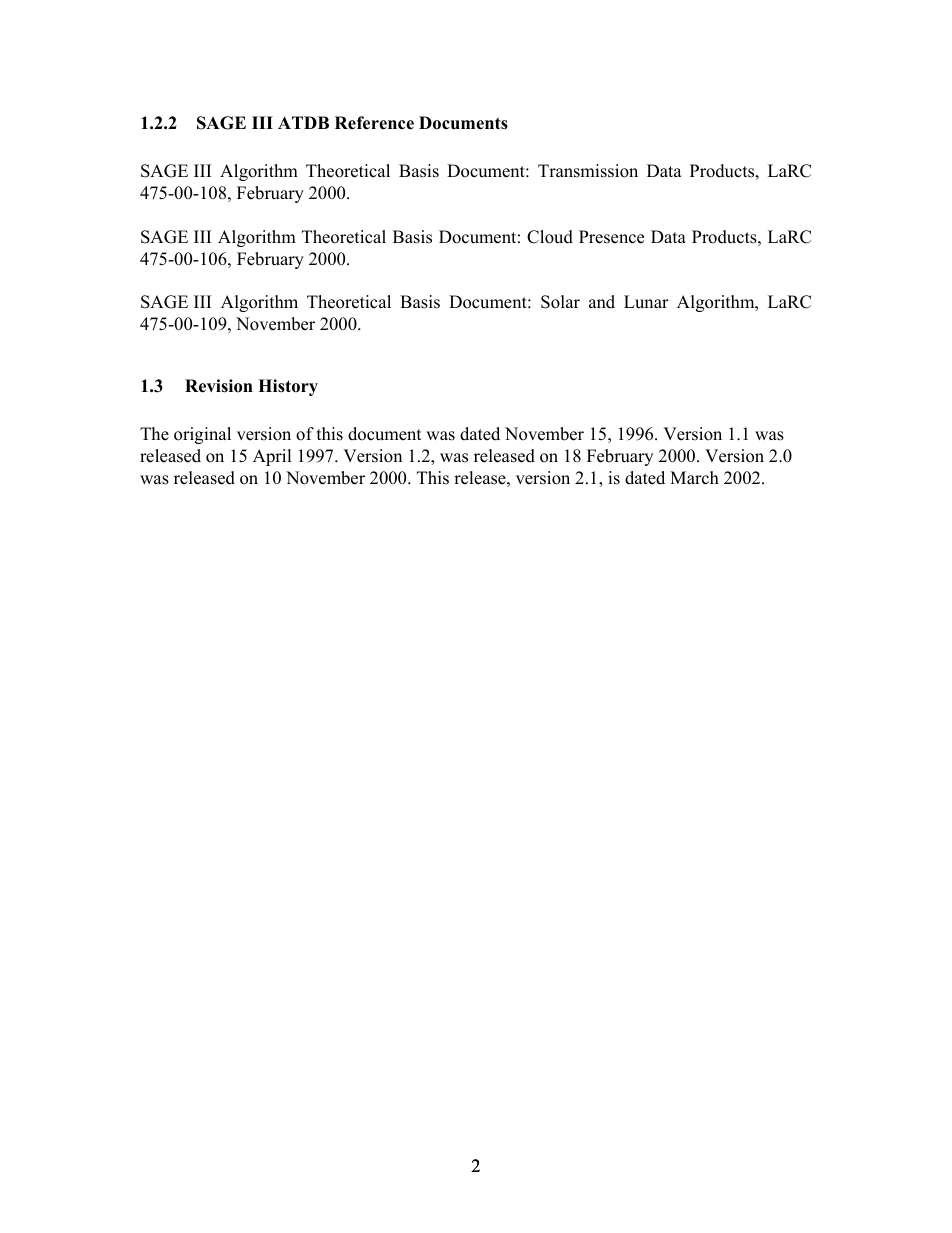 The width and height of the page is (952, 1233). What do you see at coordinates (588, 171) in the page?
I see `Transmission` at bounding box center [588, 171].
